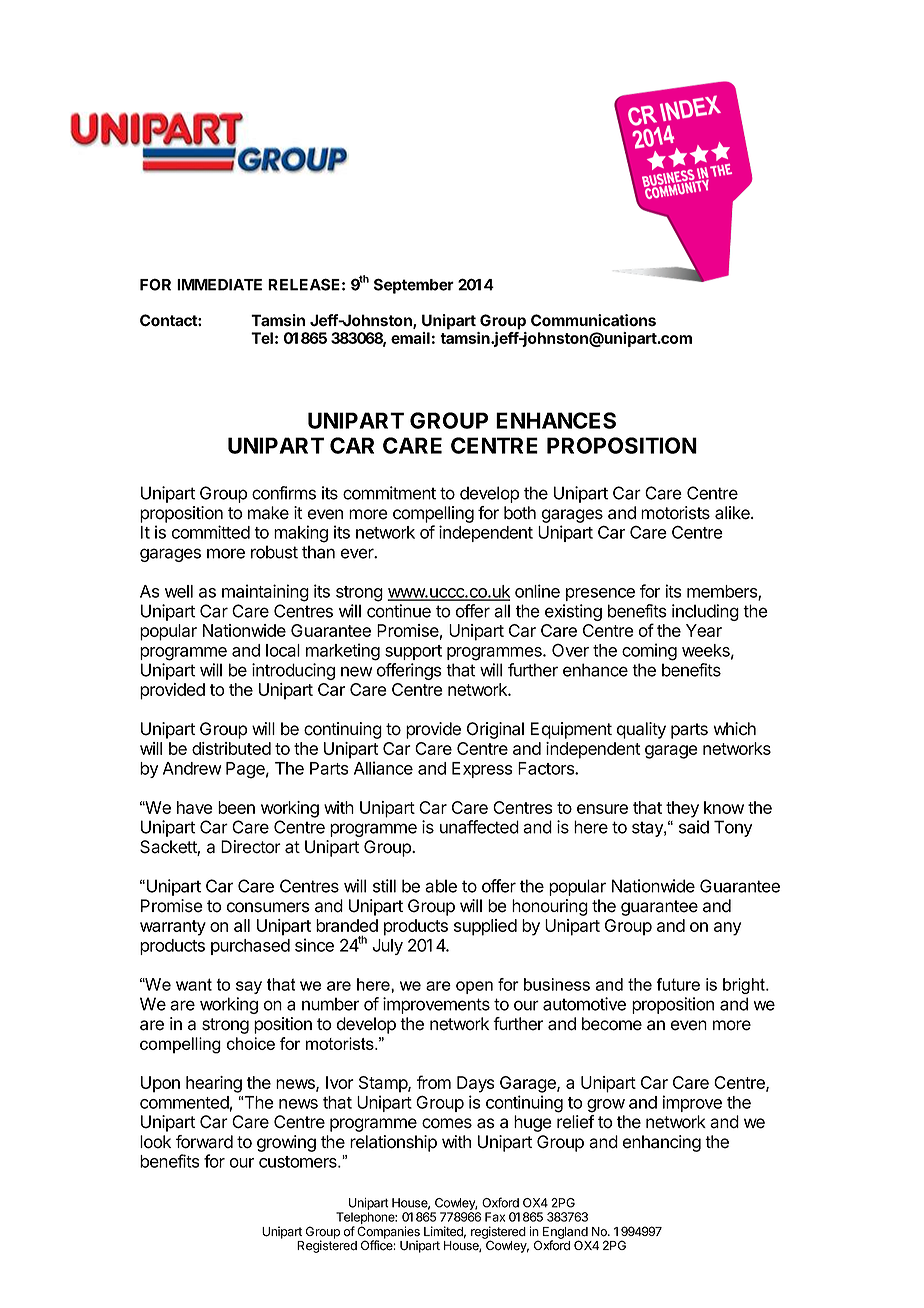 This screenshot has width=924, height=1308. I want to click on consumers, so click(268, 907).
